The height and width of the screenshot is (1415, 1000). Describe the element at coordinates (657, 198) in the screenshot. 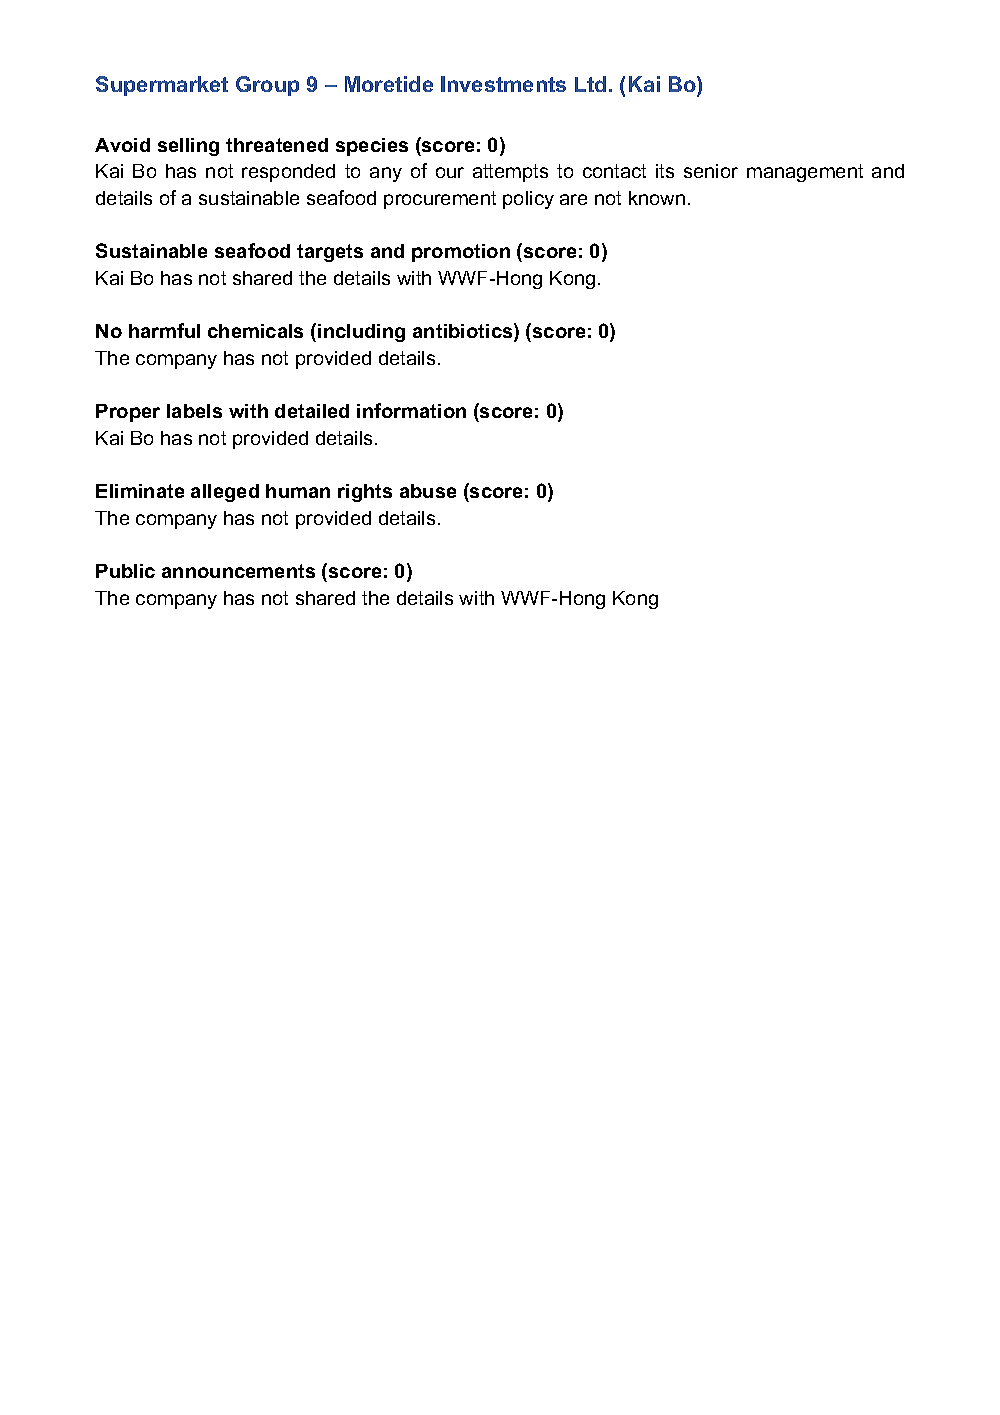

I see `known` at that location.
